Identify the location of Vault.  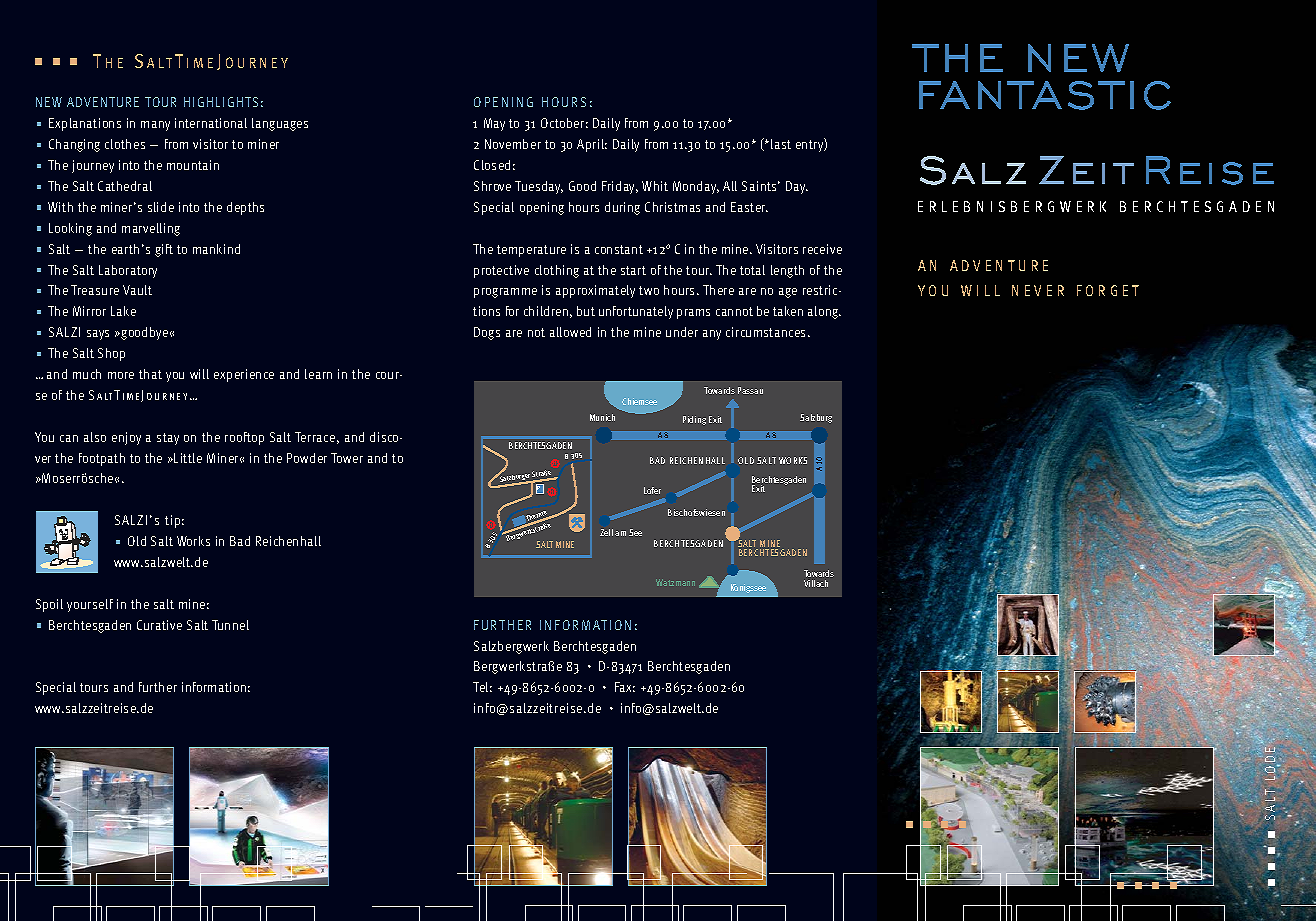
(137, 290).
